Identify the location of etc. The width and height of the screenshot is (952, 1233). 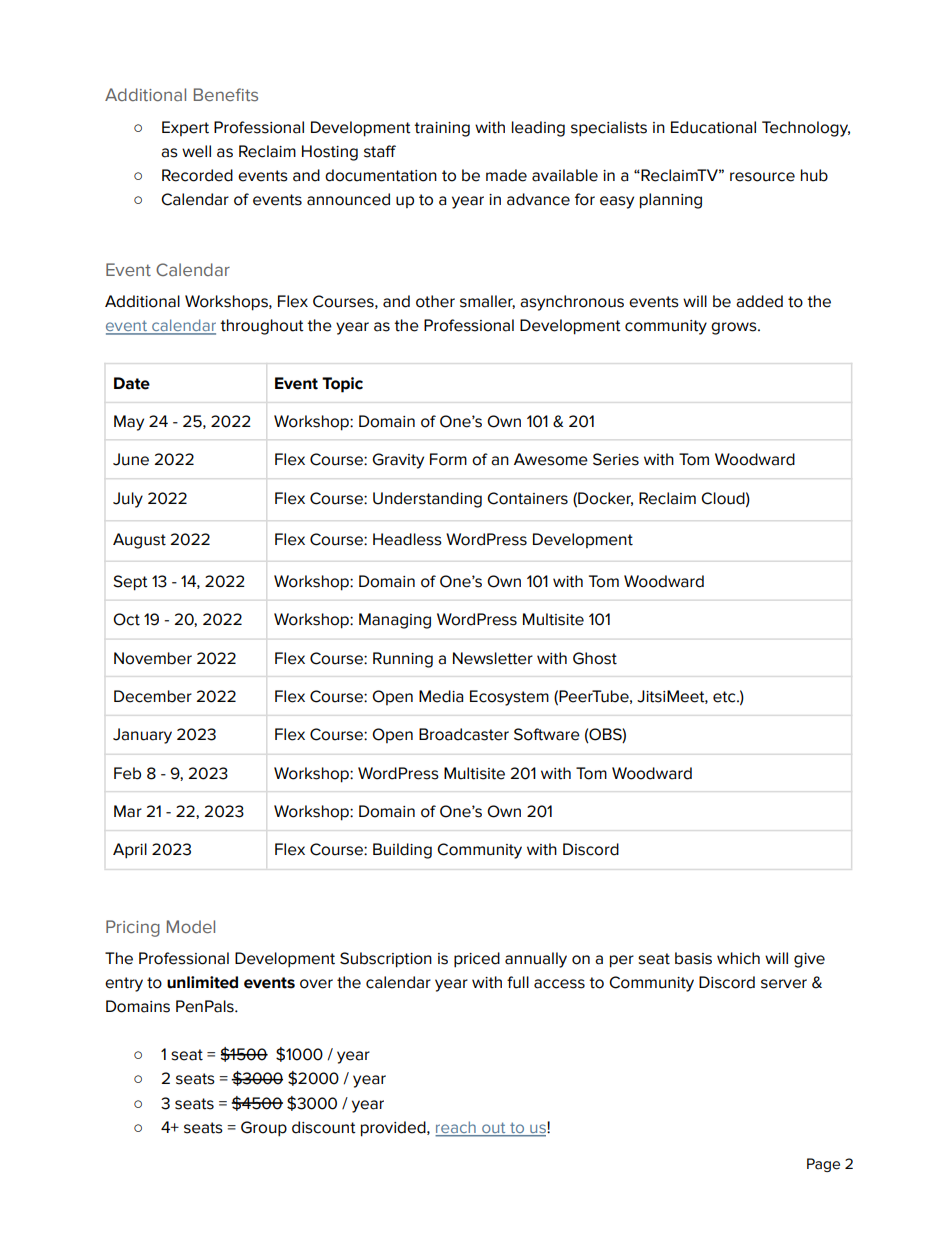
(725, 697).
